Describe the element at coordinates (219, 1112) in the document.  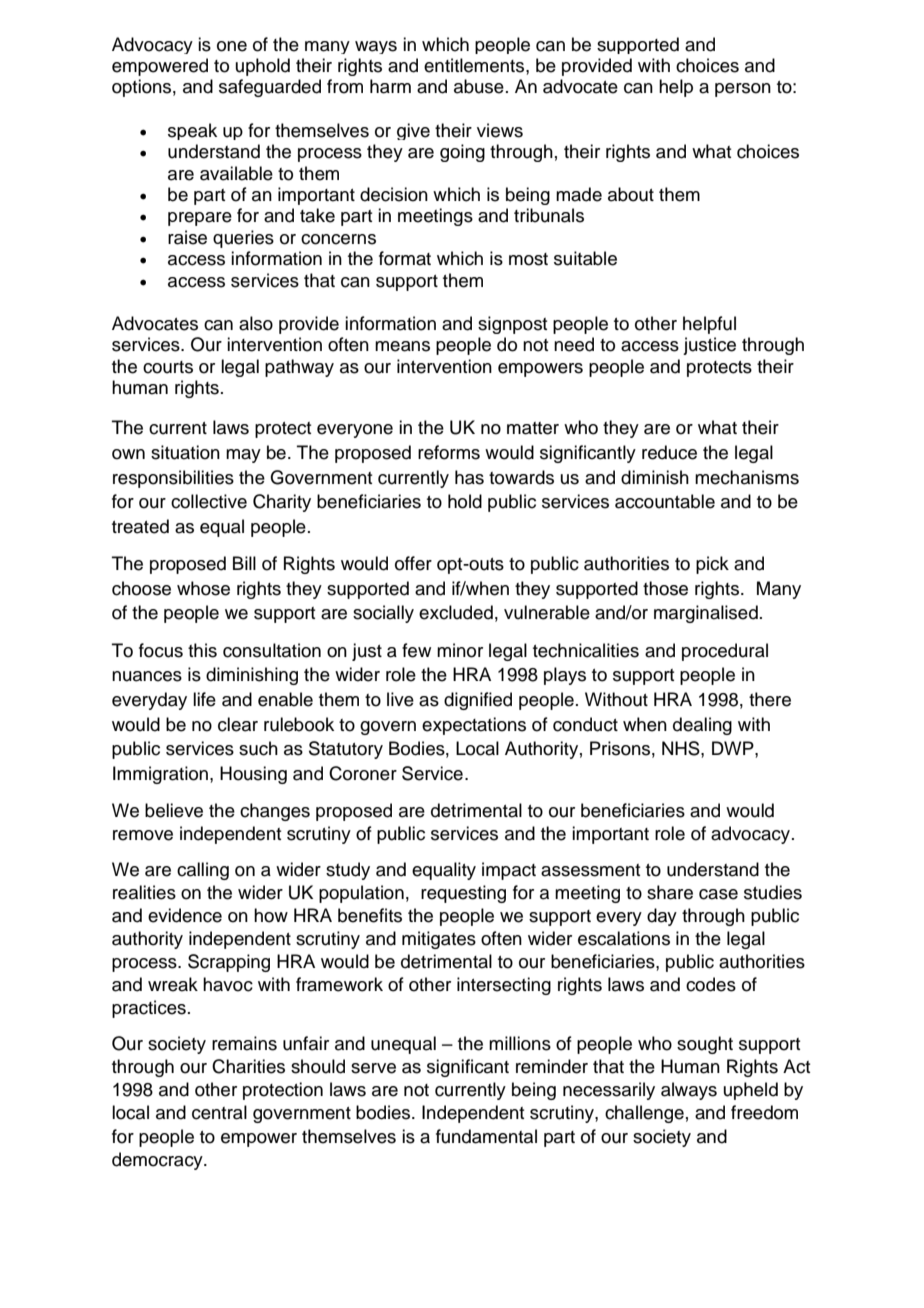
I see `central` at that location.
